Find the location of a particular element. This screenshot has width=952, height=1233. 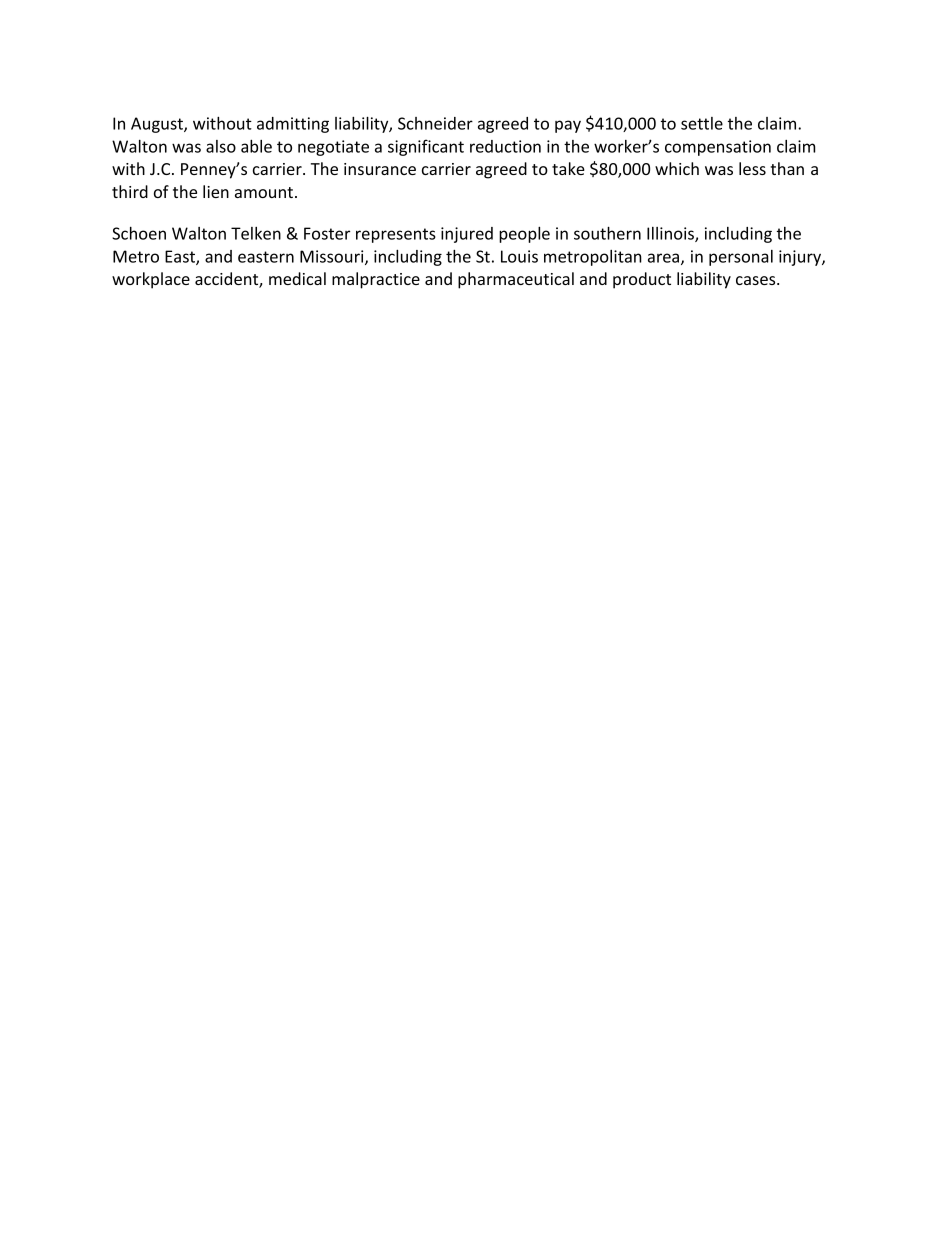

Schneider is located at coordinates (435, 123).
